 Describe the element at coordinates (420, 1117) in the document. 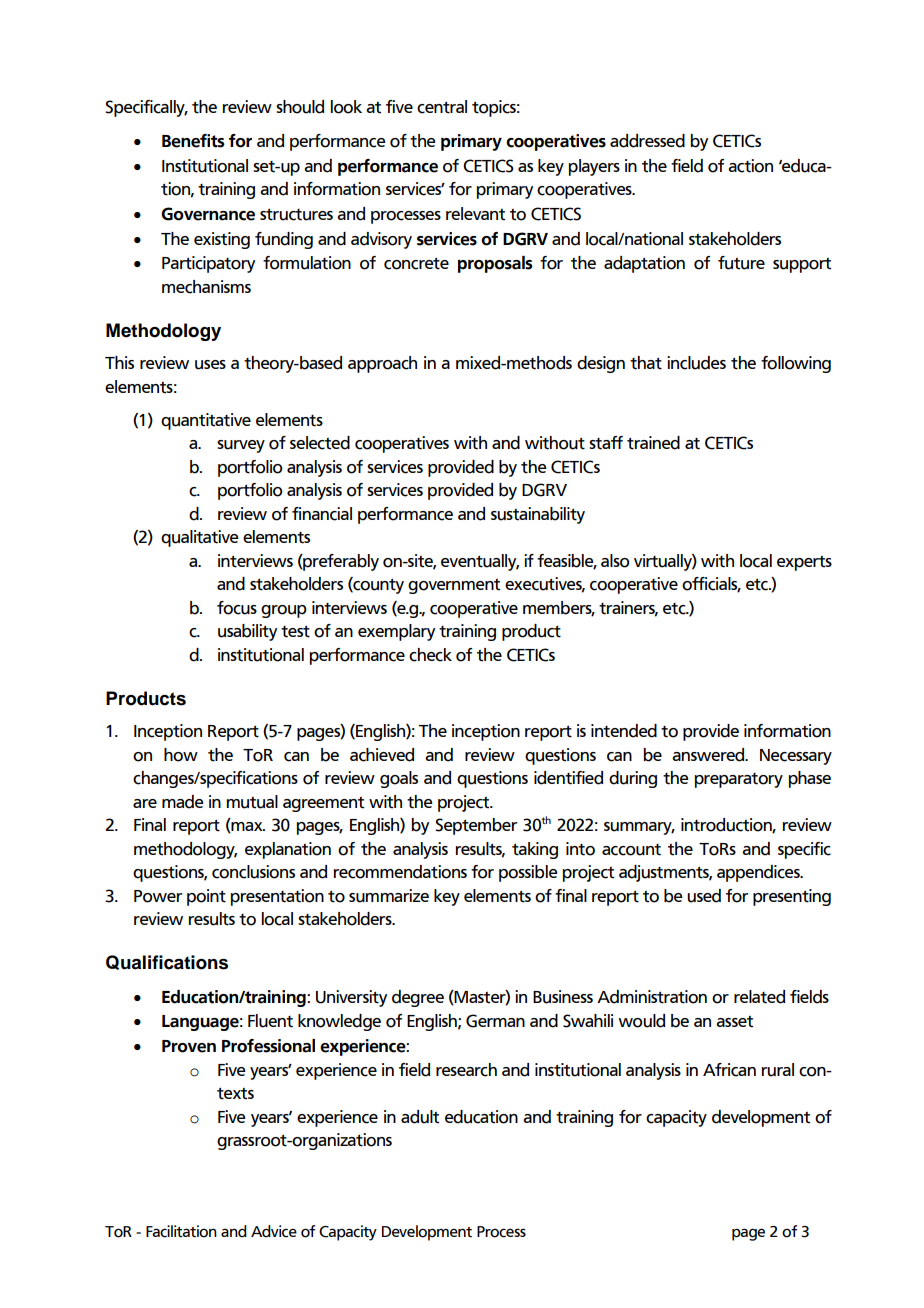

I see `adult` at that location.
